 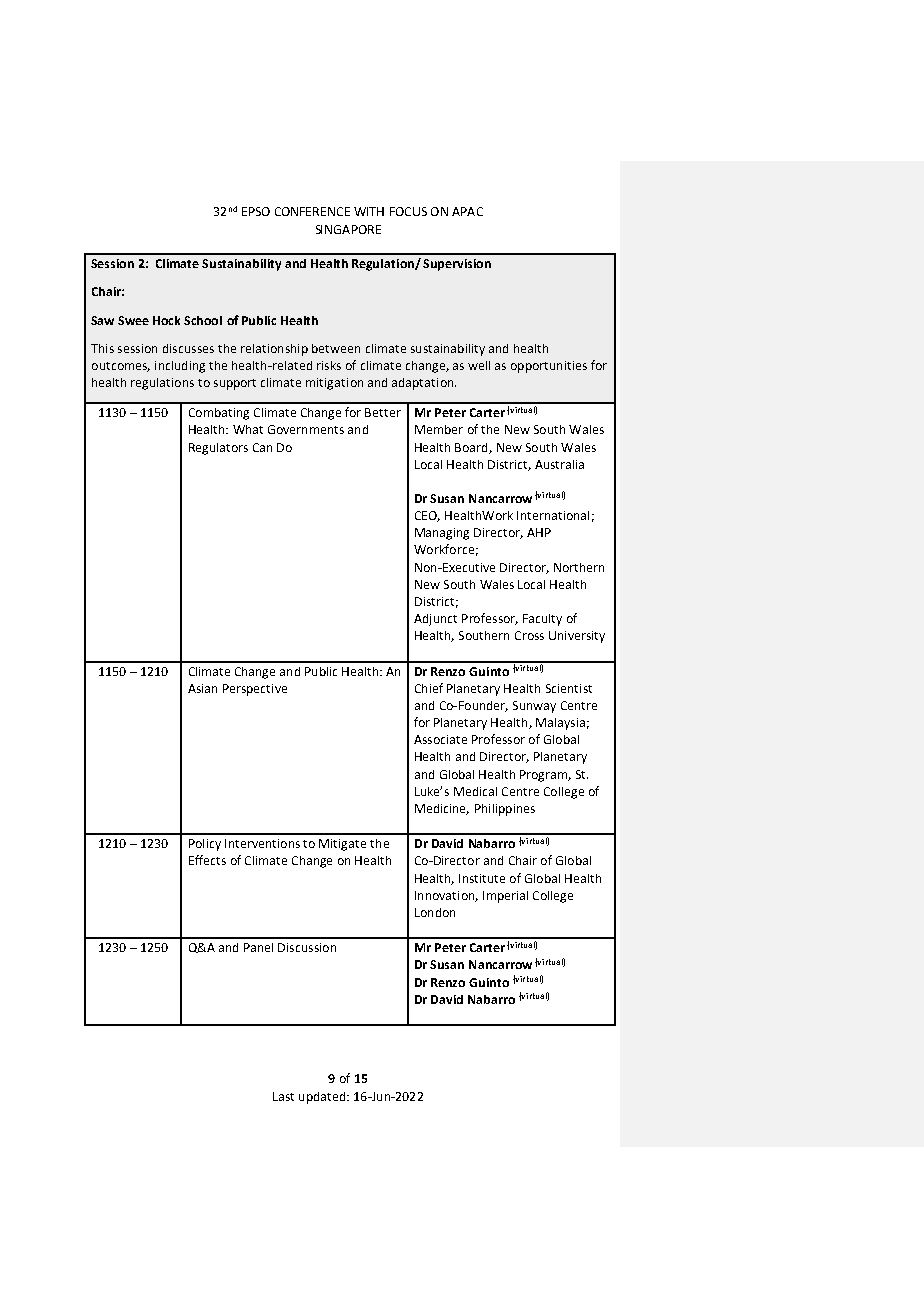 What do you see at coordinates (166, 320) in the page?
I see `Hock` at bounding box center [166, 320].
